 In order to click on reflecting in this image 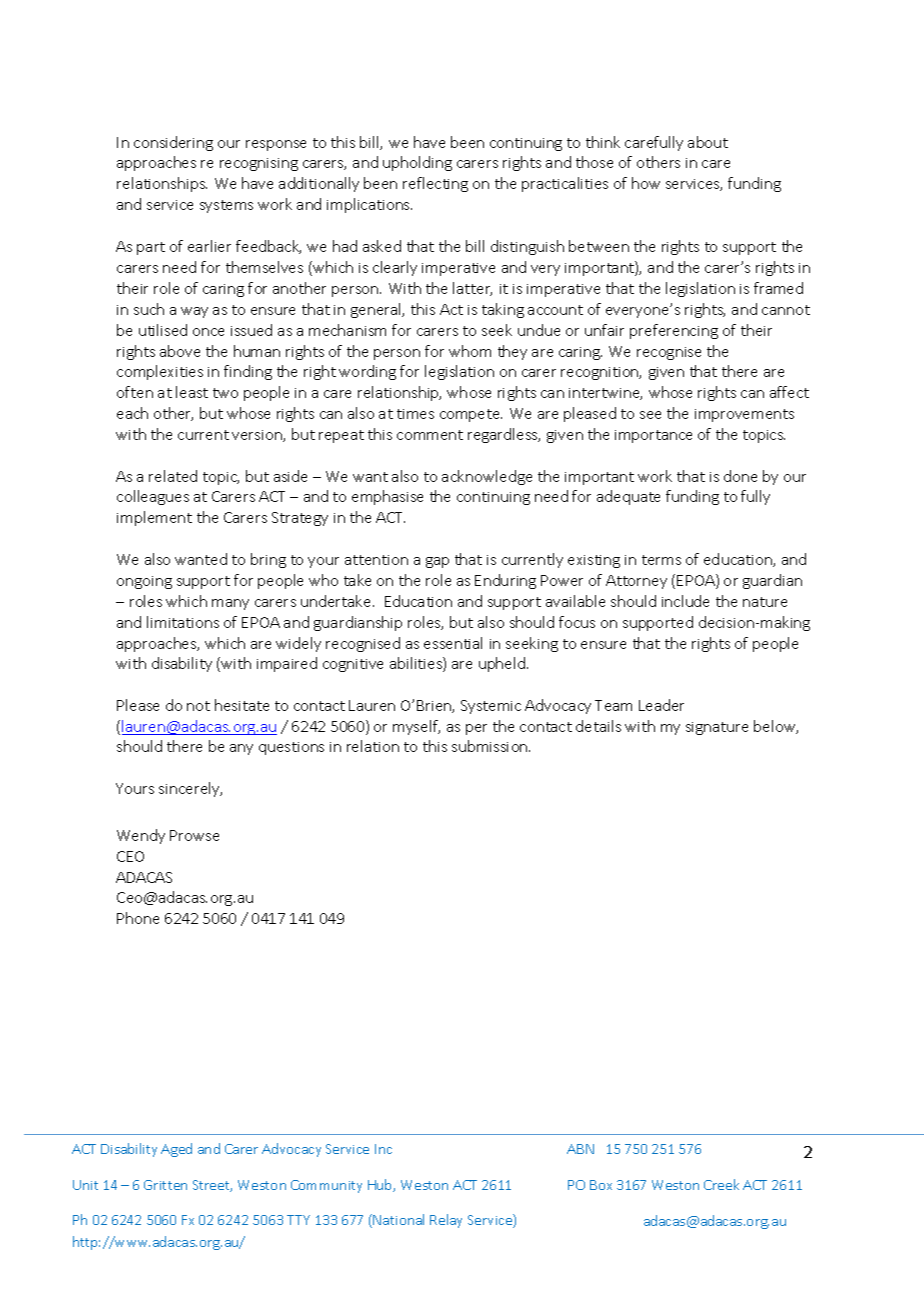, I will do `click(435, 184)`.
